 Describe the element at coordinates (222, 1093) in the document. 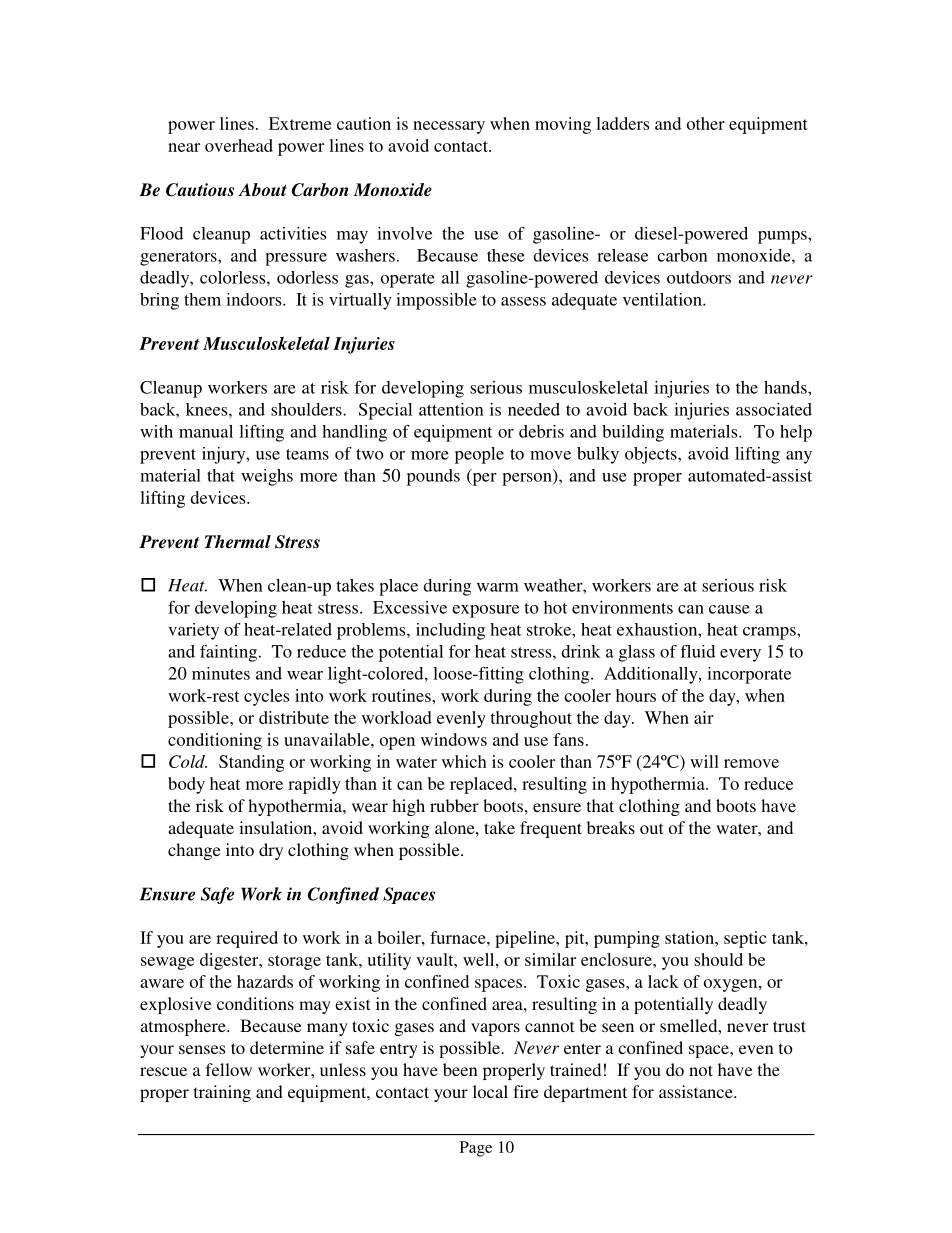

I see `training` at that location.
